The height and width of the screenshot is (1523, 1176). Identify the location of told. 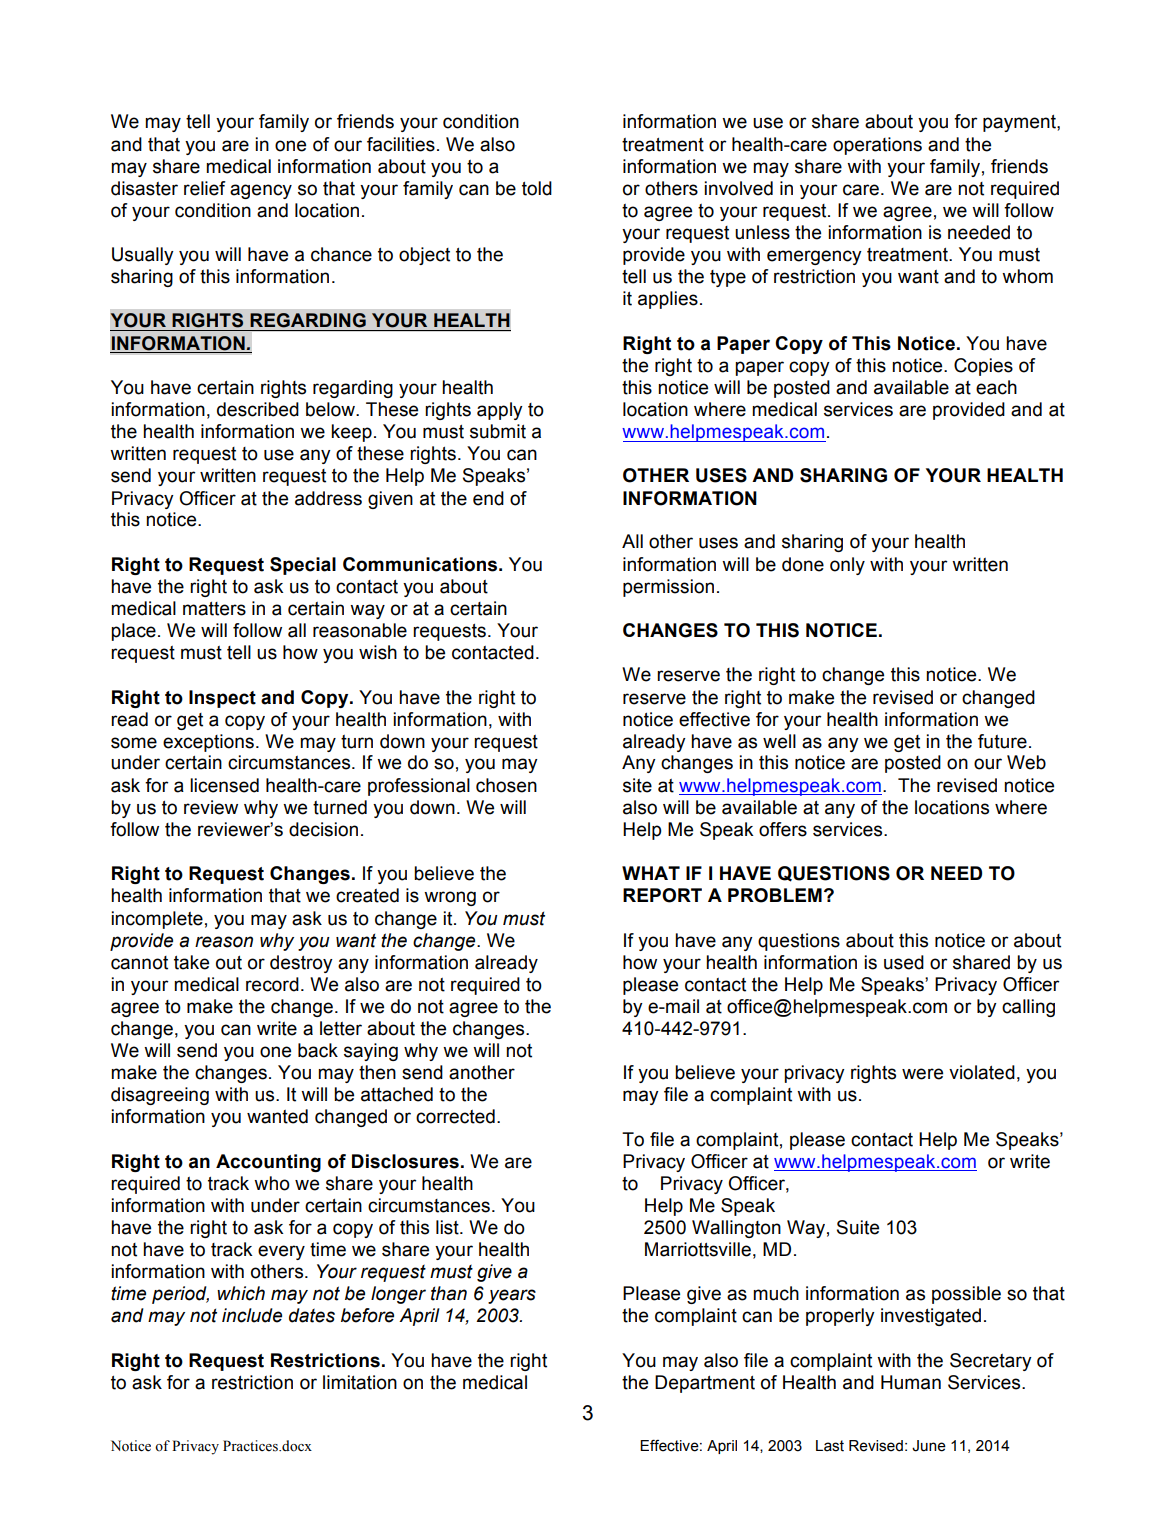
(537, 188).
